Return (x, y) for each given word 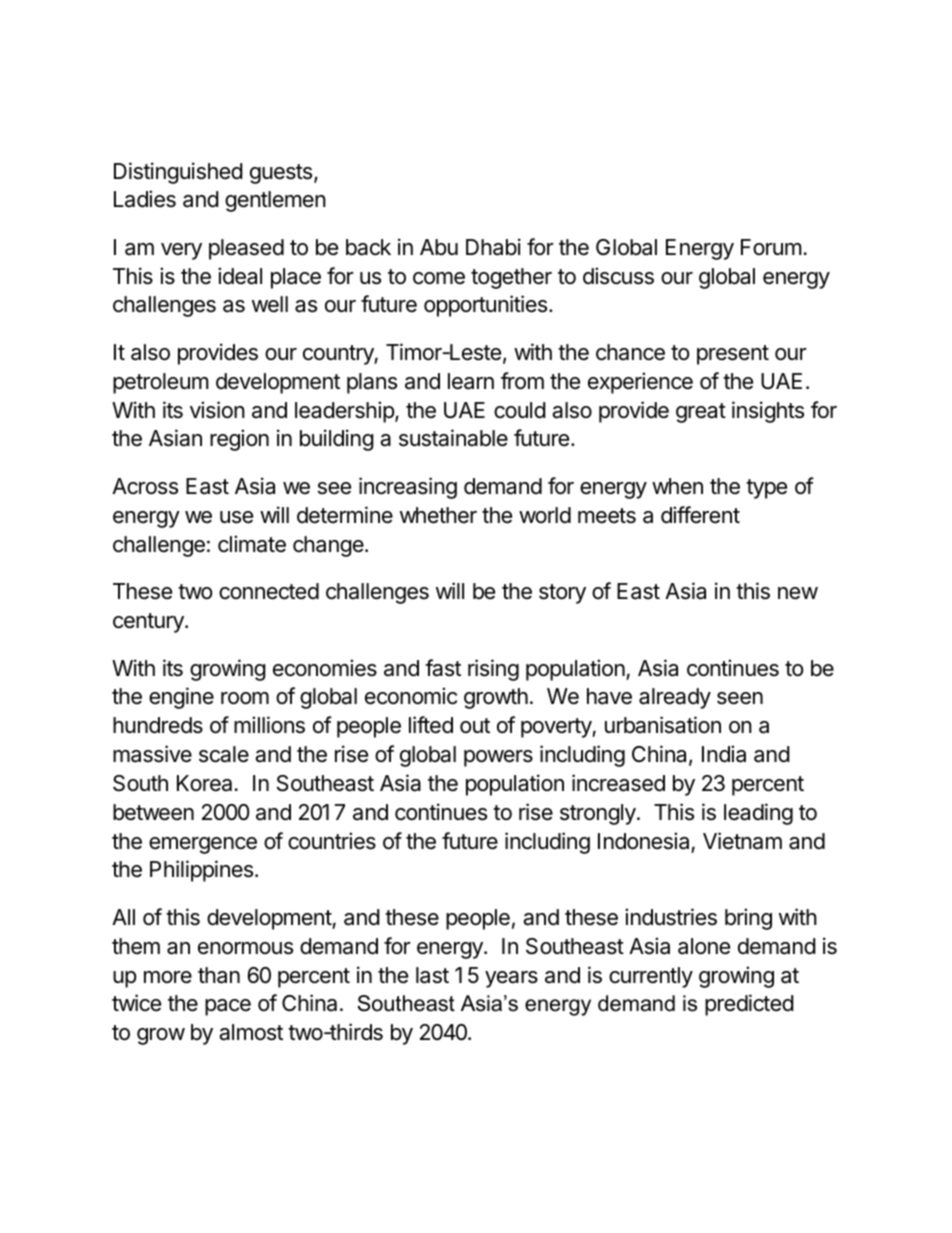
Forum (771, 247)
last (432, 975)
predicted (749, 1005)
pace (228, 1007)
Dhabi (493, 247)
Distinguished (178, 173)
